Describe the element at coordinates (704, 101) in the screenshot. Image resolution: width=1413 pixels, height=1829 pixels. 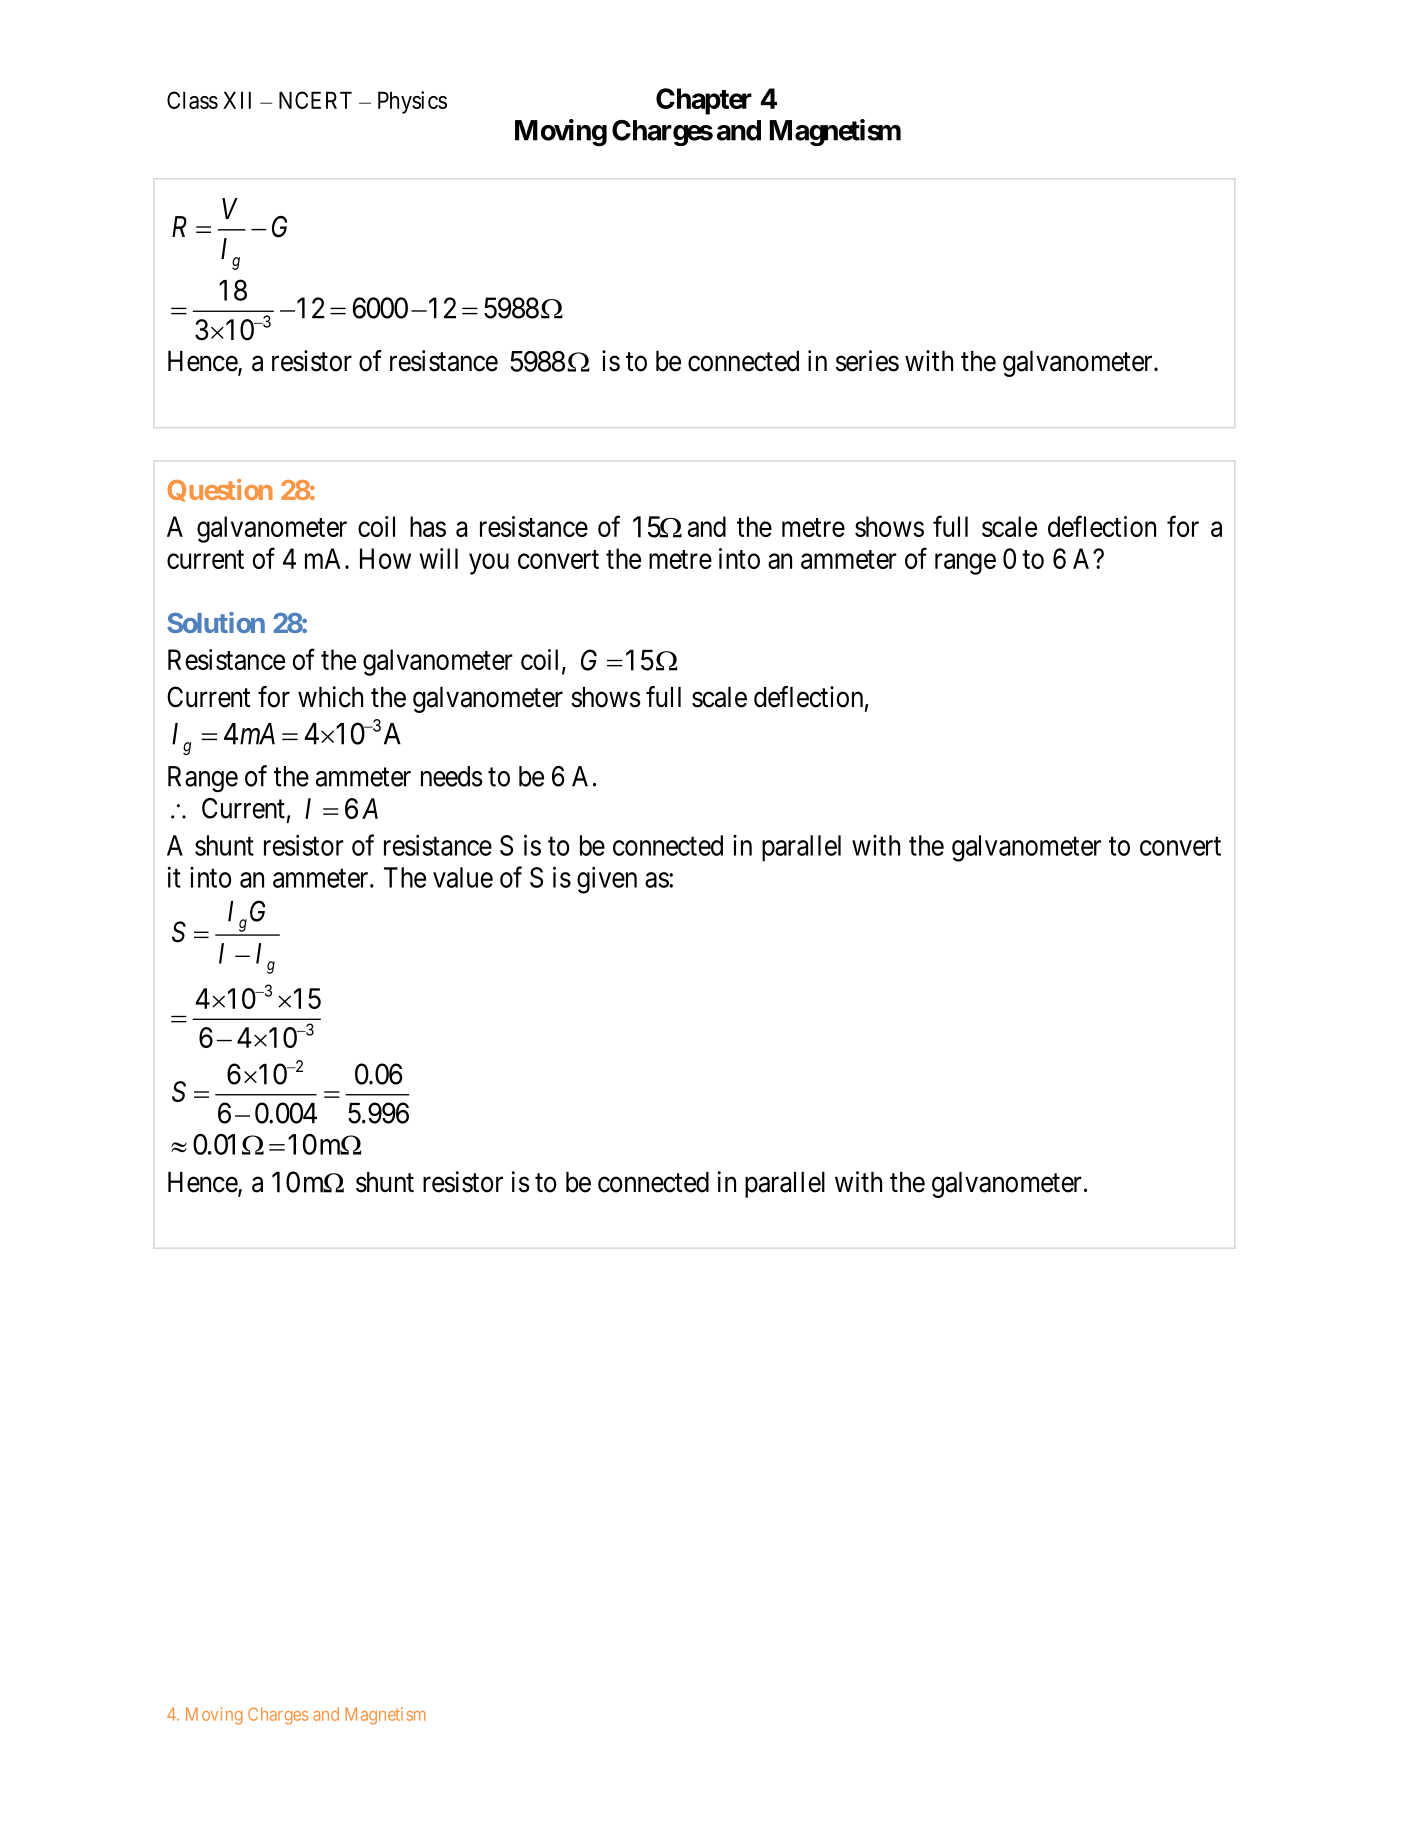
I see `Chapter` at that location.
